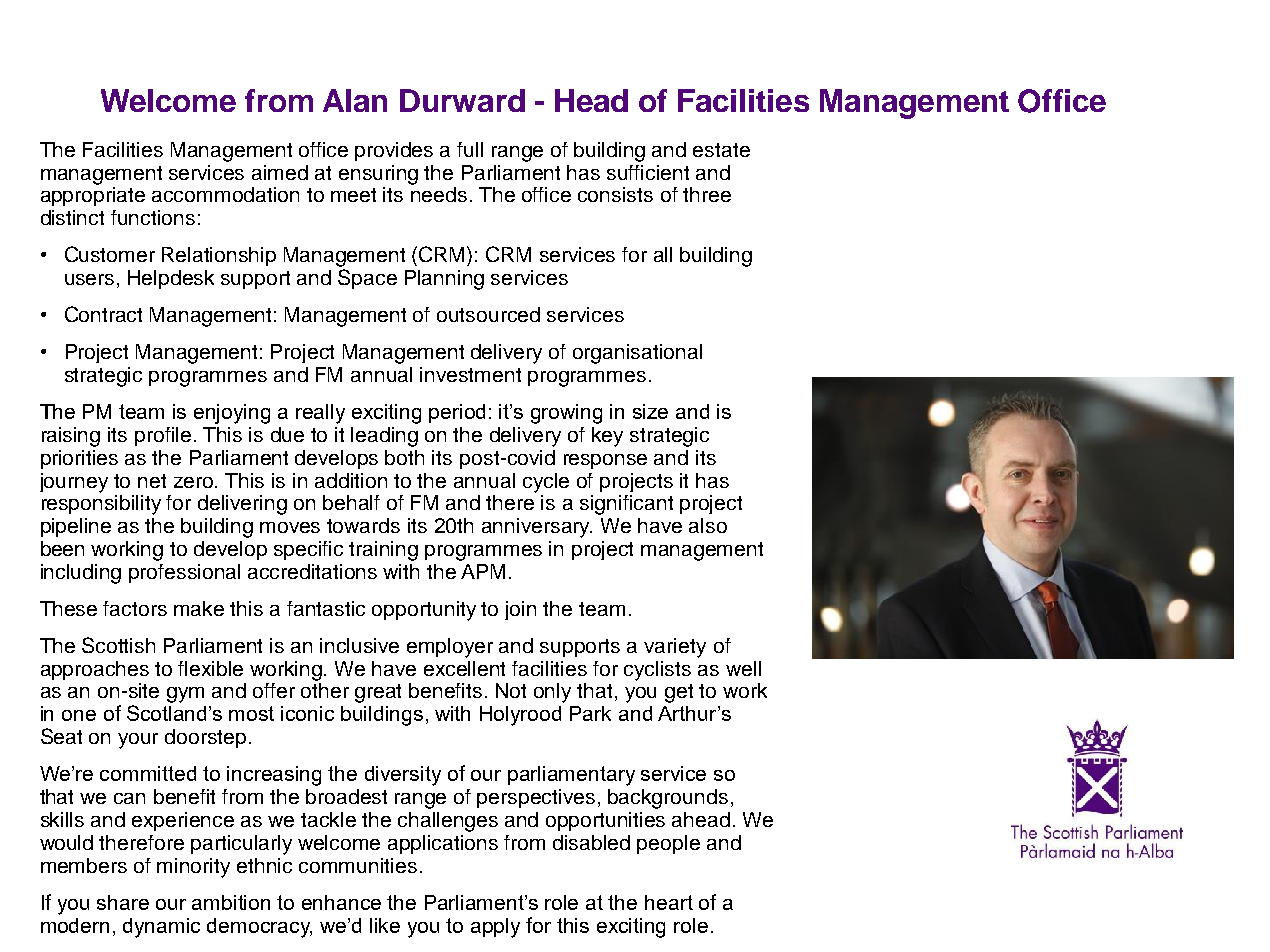  What do you see at coordinates (123, 902) in the document?
I see `share` at bounding box center [123, 902].
